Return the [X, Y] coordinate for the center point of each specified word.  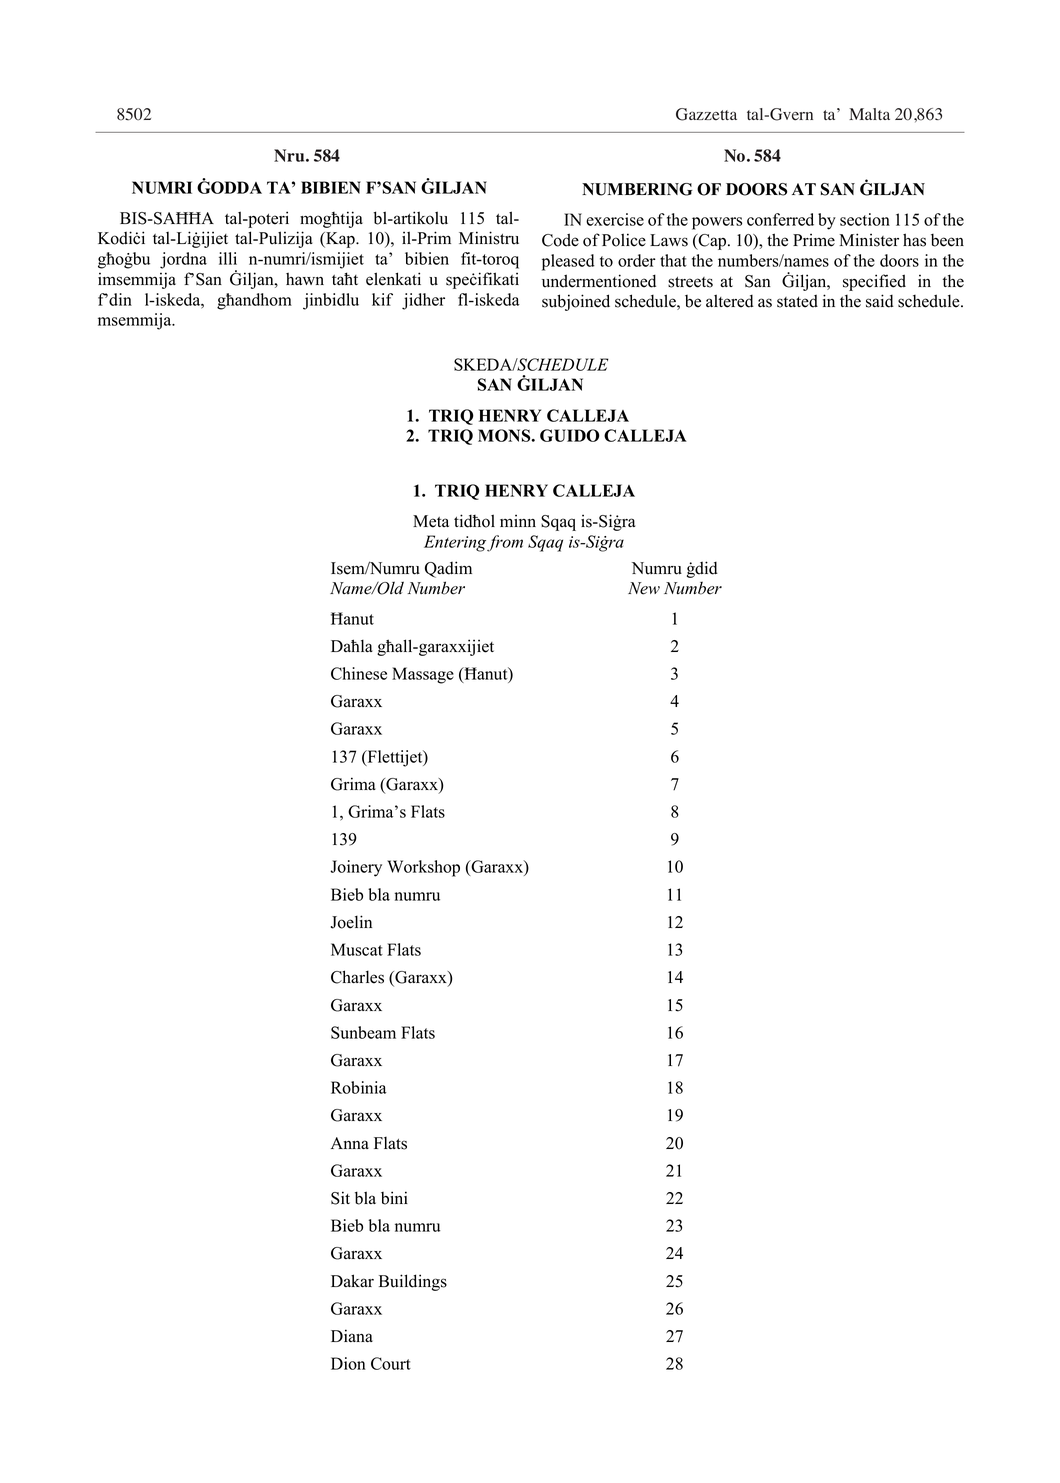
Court [391, 1363]
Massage [423, 675]
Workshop [423, 868]
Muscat [357, 949]
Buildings [413, 1282]
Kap [340, 240]
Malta [869, 114]
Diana [352, 1335]
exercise [615, 219]
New [644, 588]
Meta [431, 521]
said [880, 301]
